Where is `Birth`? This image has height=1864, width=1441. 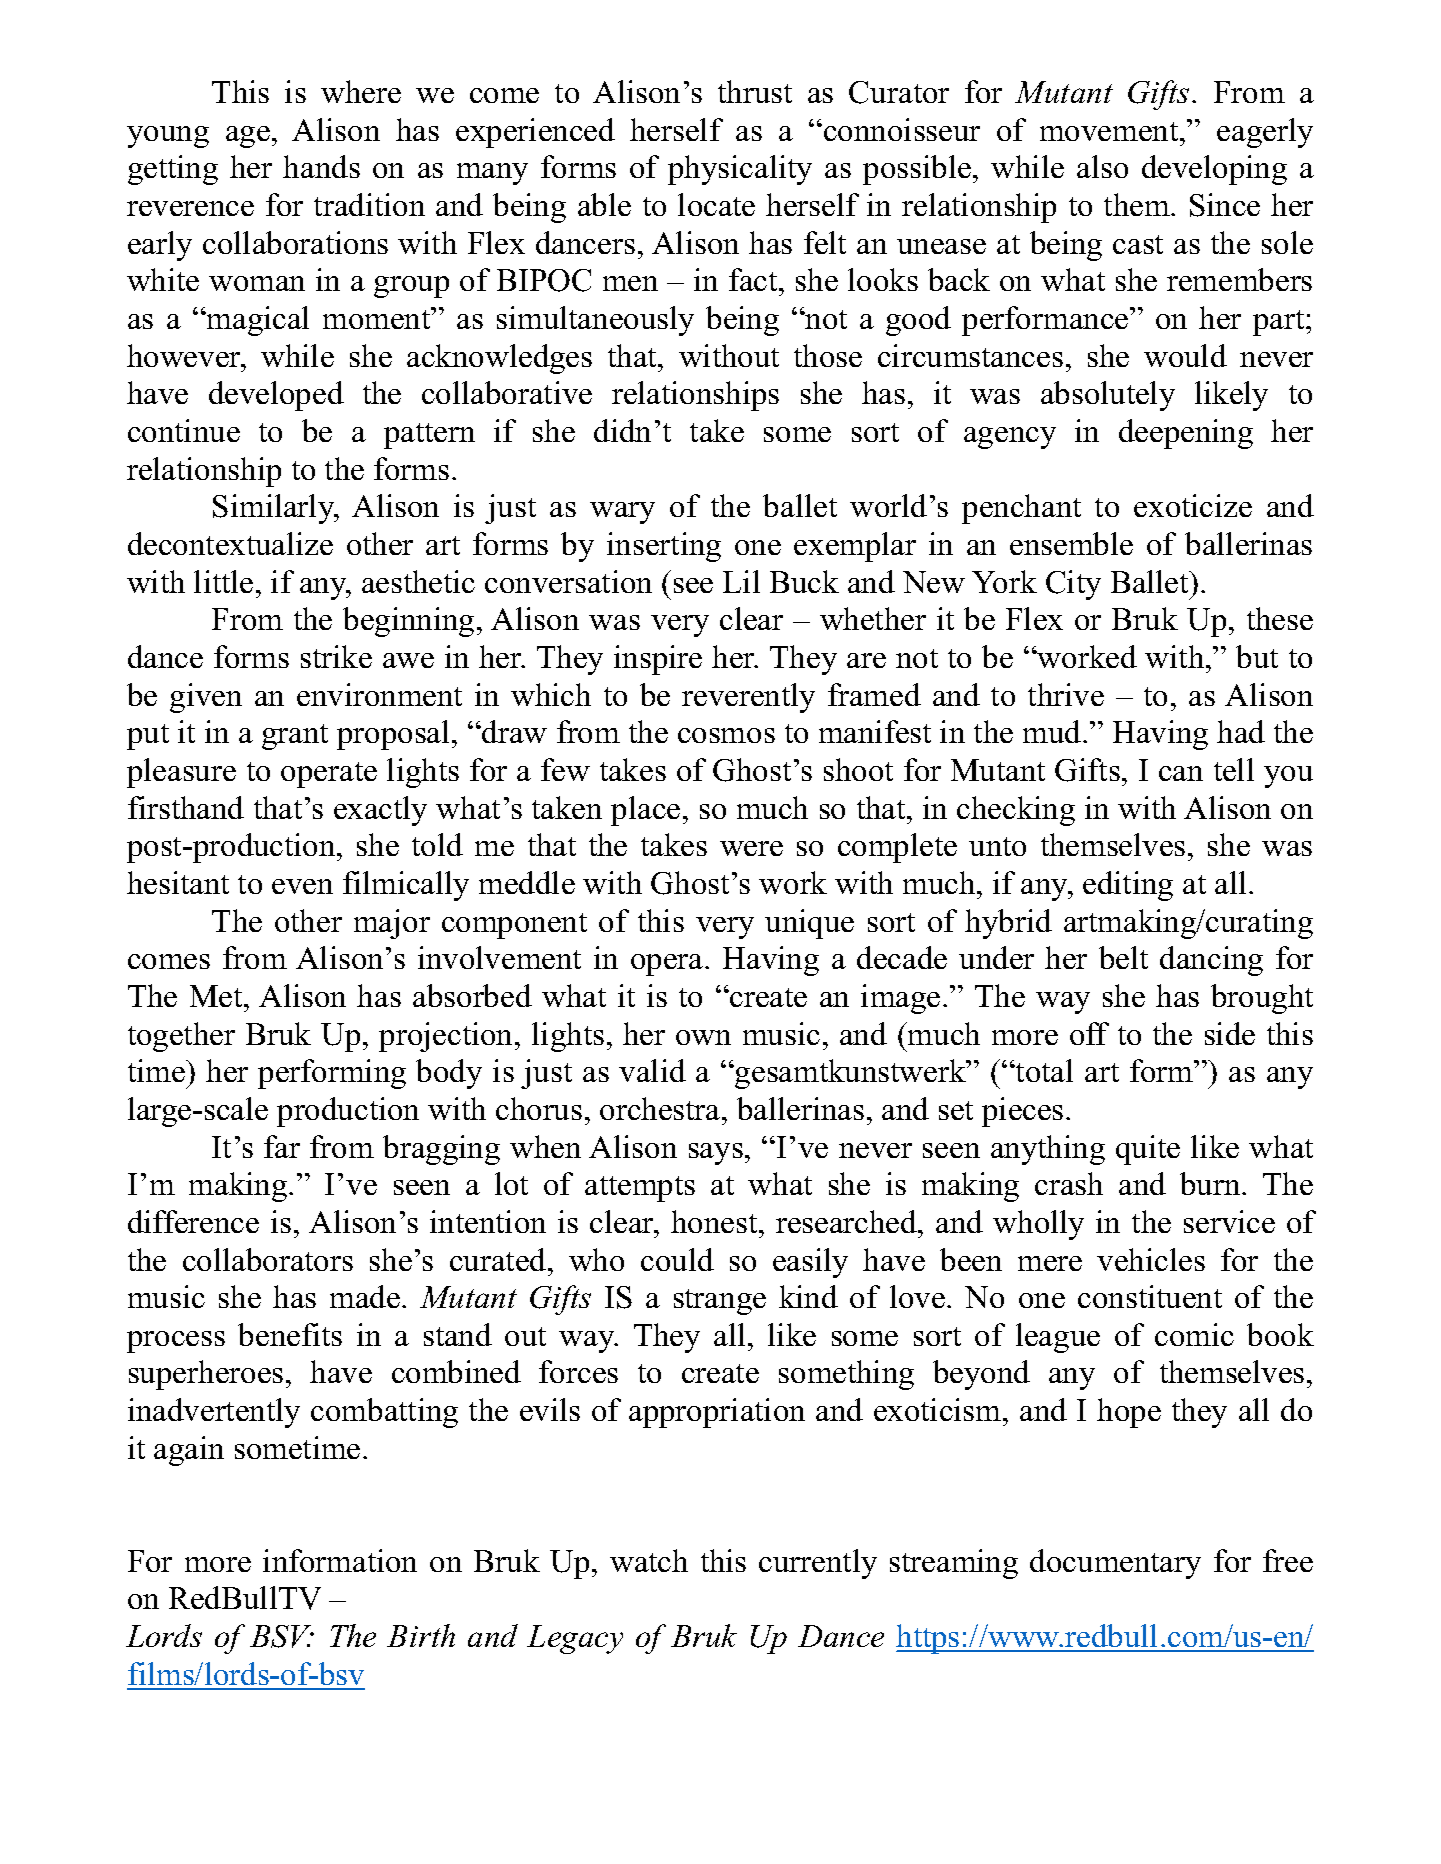 Birth is located at coordinates (421, 1635).
